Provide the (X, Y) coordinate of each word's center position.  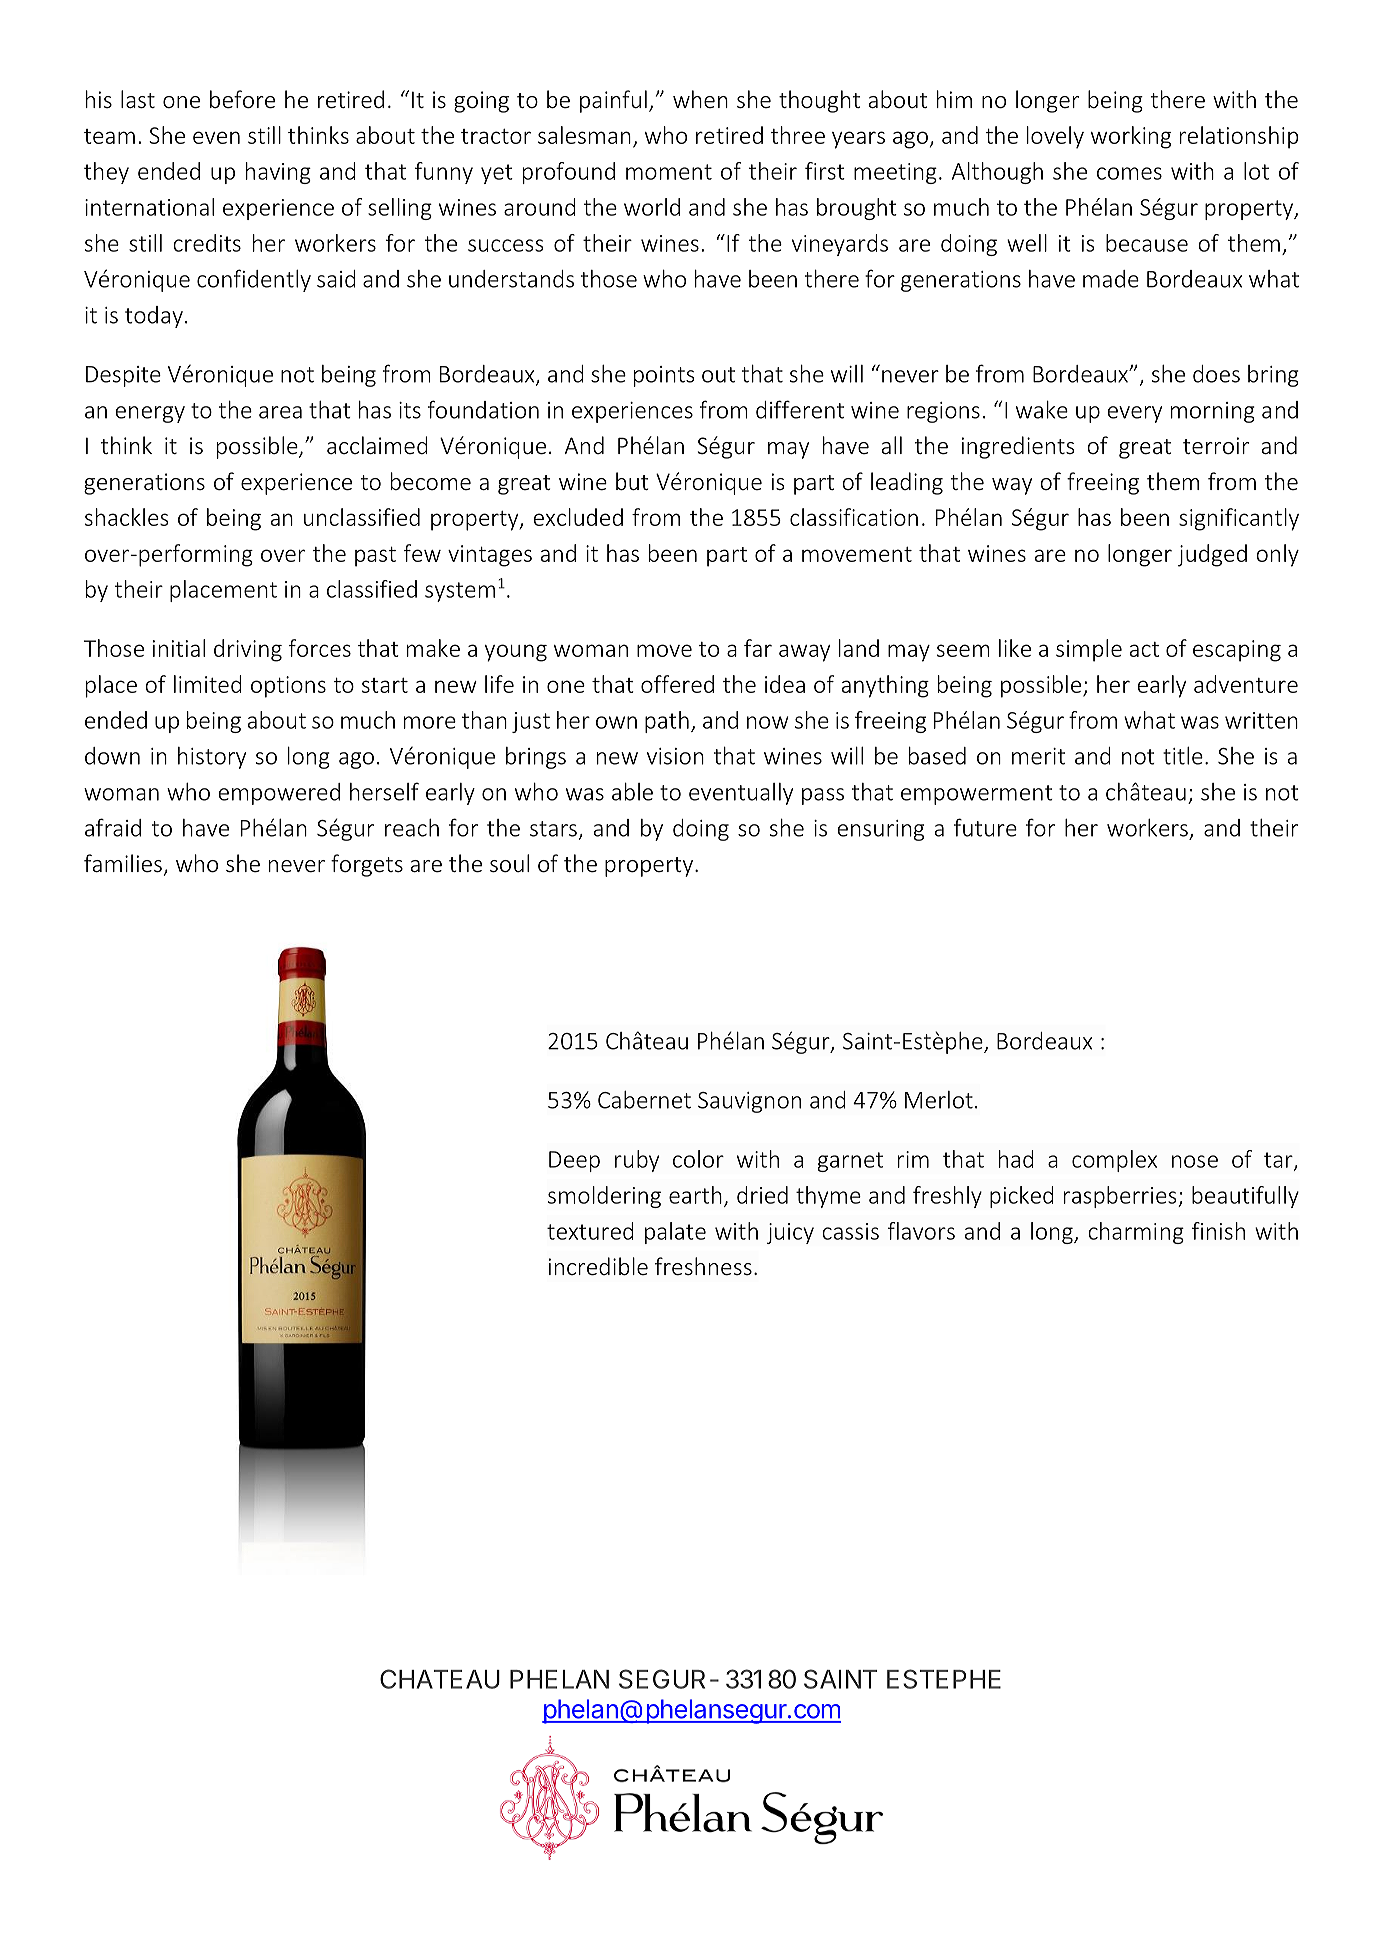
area (280, 412)
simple (1089, 650)
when (700, 99)
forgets (367, 865)
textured (590, 1231)
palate (675, 1233)
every (1135, 414)
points (664, 376)
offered (677, 684)
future (985, 827)
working (1131, 137)
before (242, 99)
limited (208, 684)
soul (509, 863)
